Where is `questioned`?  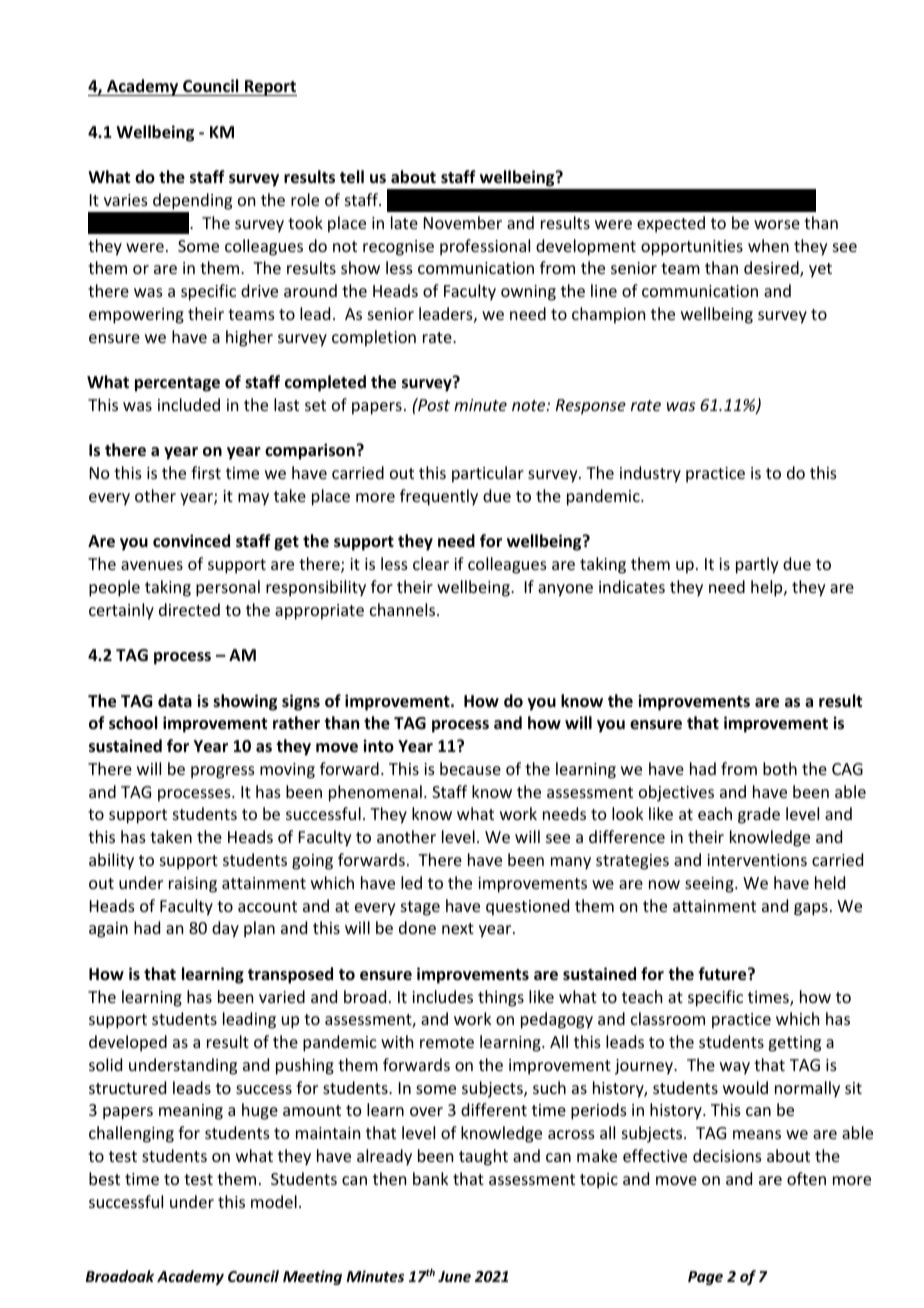
questioned is located at coordinates (527, 907).
